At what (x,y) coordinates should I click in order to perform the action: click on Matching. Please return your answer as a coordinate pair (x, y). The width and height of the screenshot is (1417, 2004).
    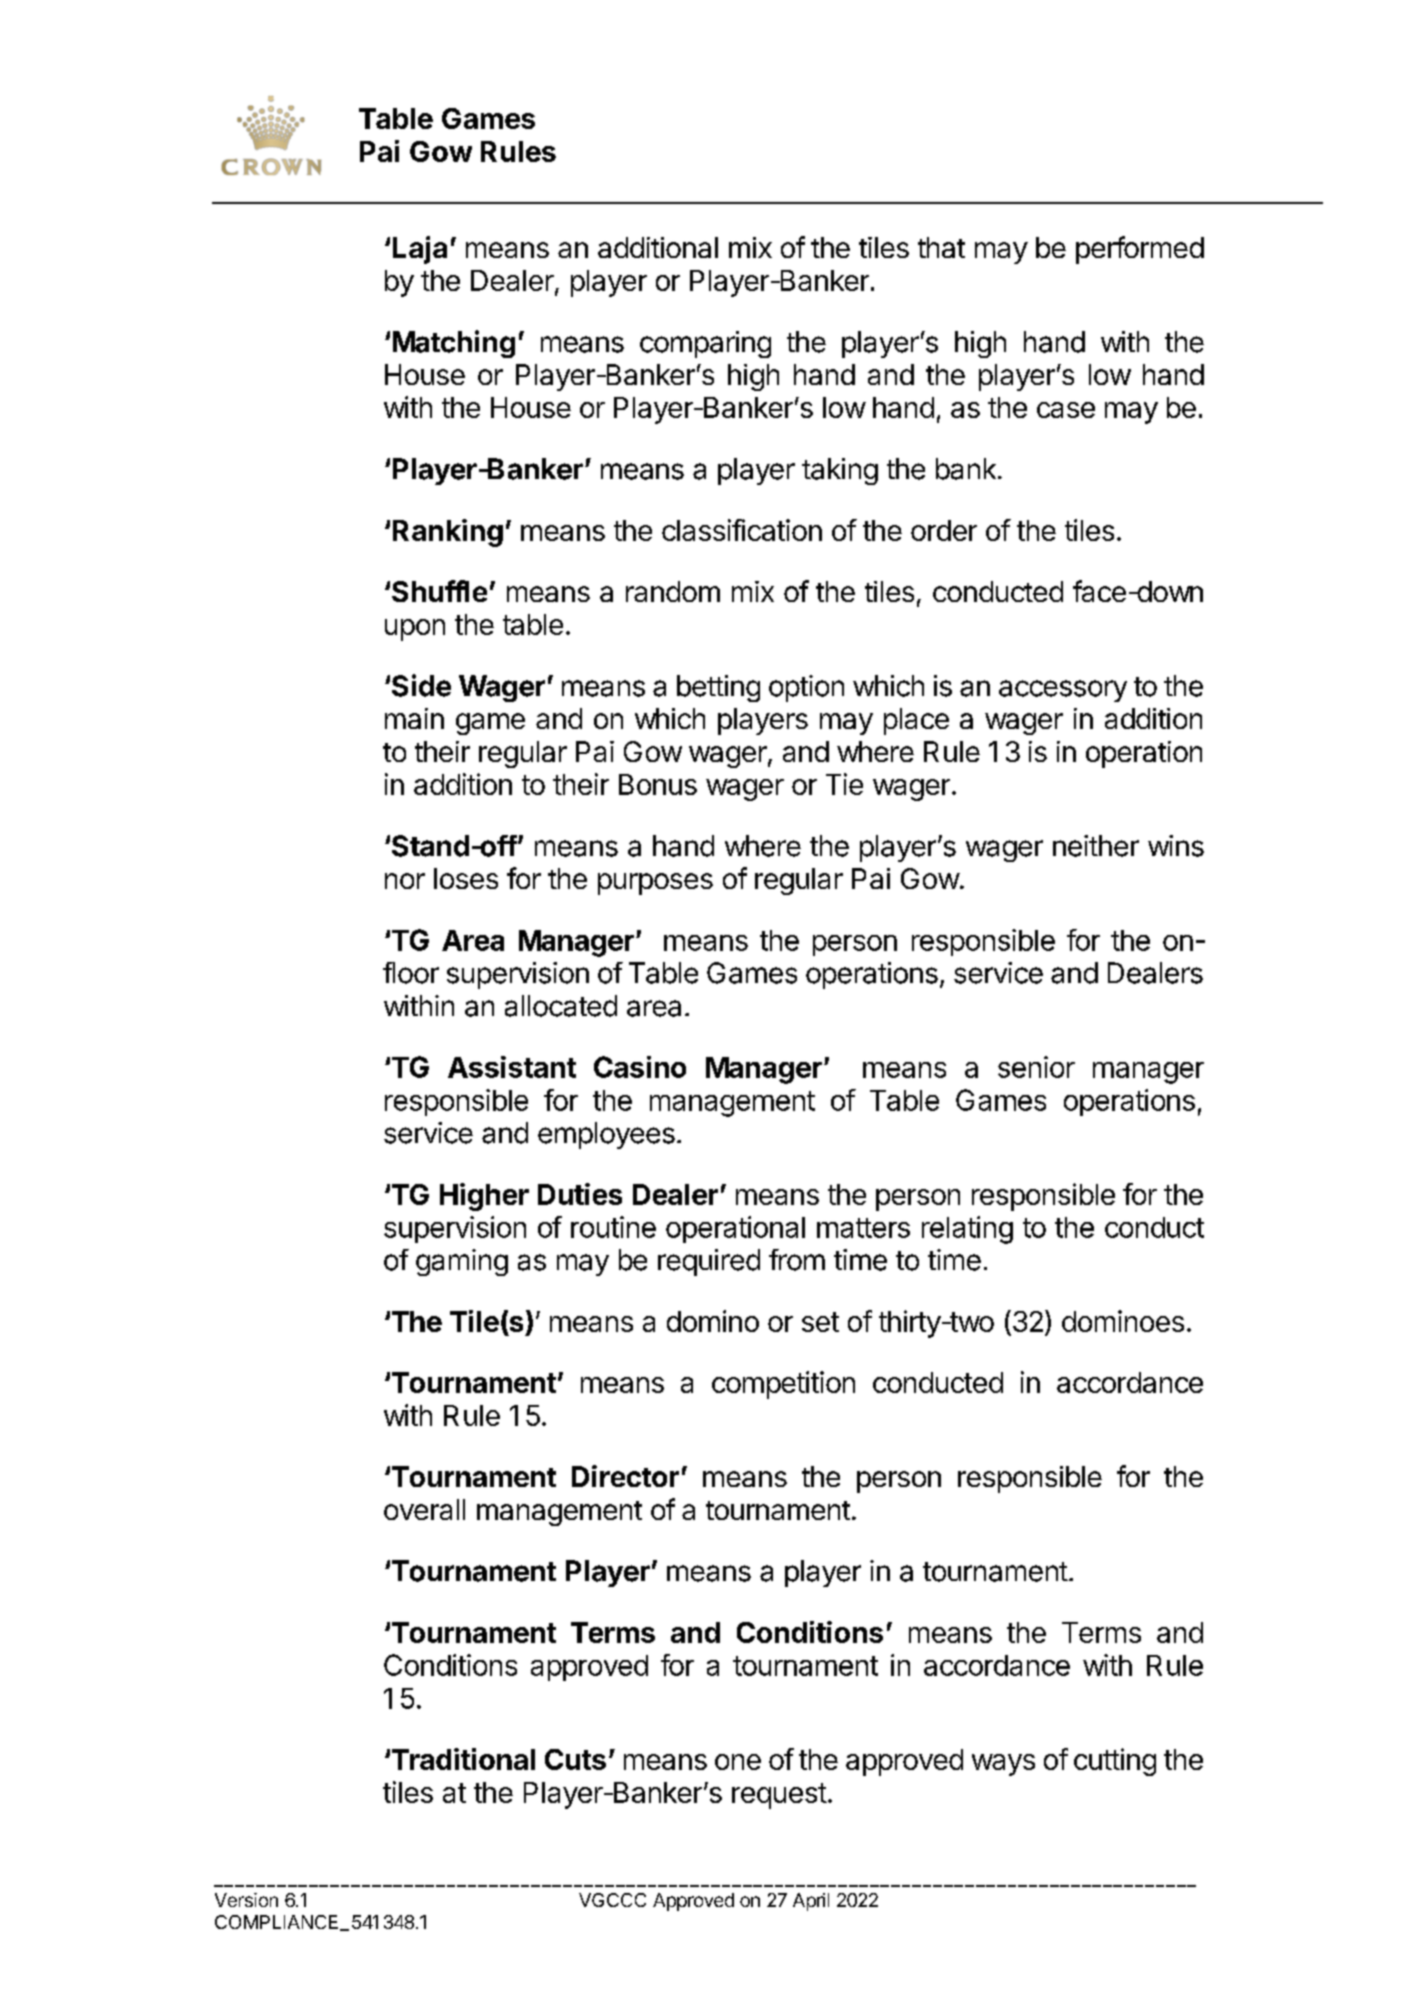
    Looking at the image, I should click on (454, 344).
